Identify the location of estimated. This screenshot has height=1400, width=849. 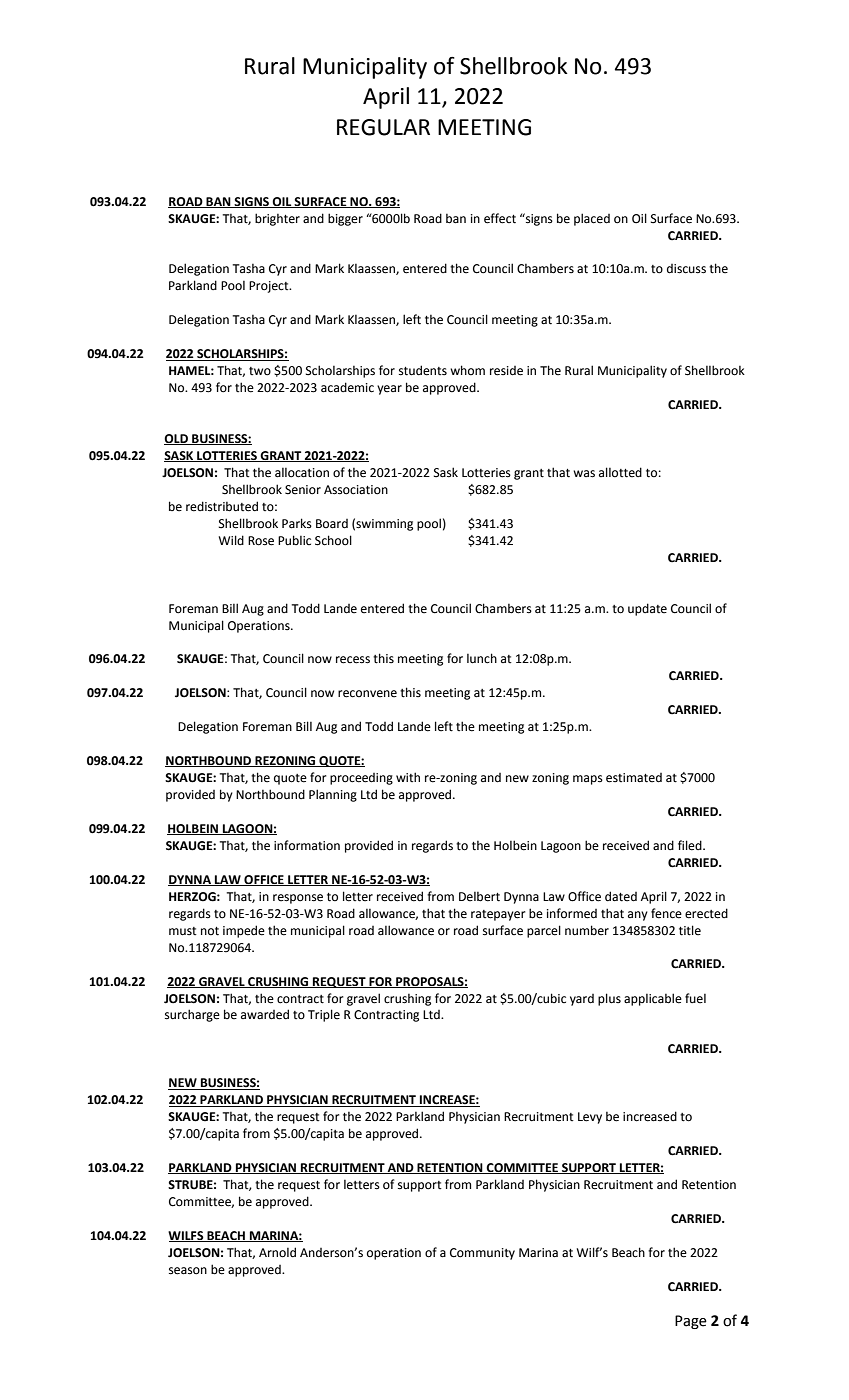
(634, 778).
